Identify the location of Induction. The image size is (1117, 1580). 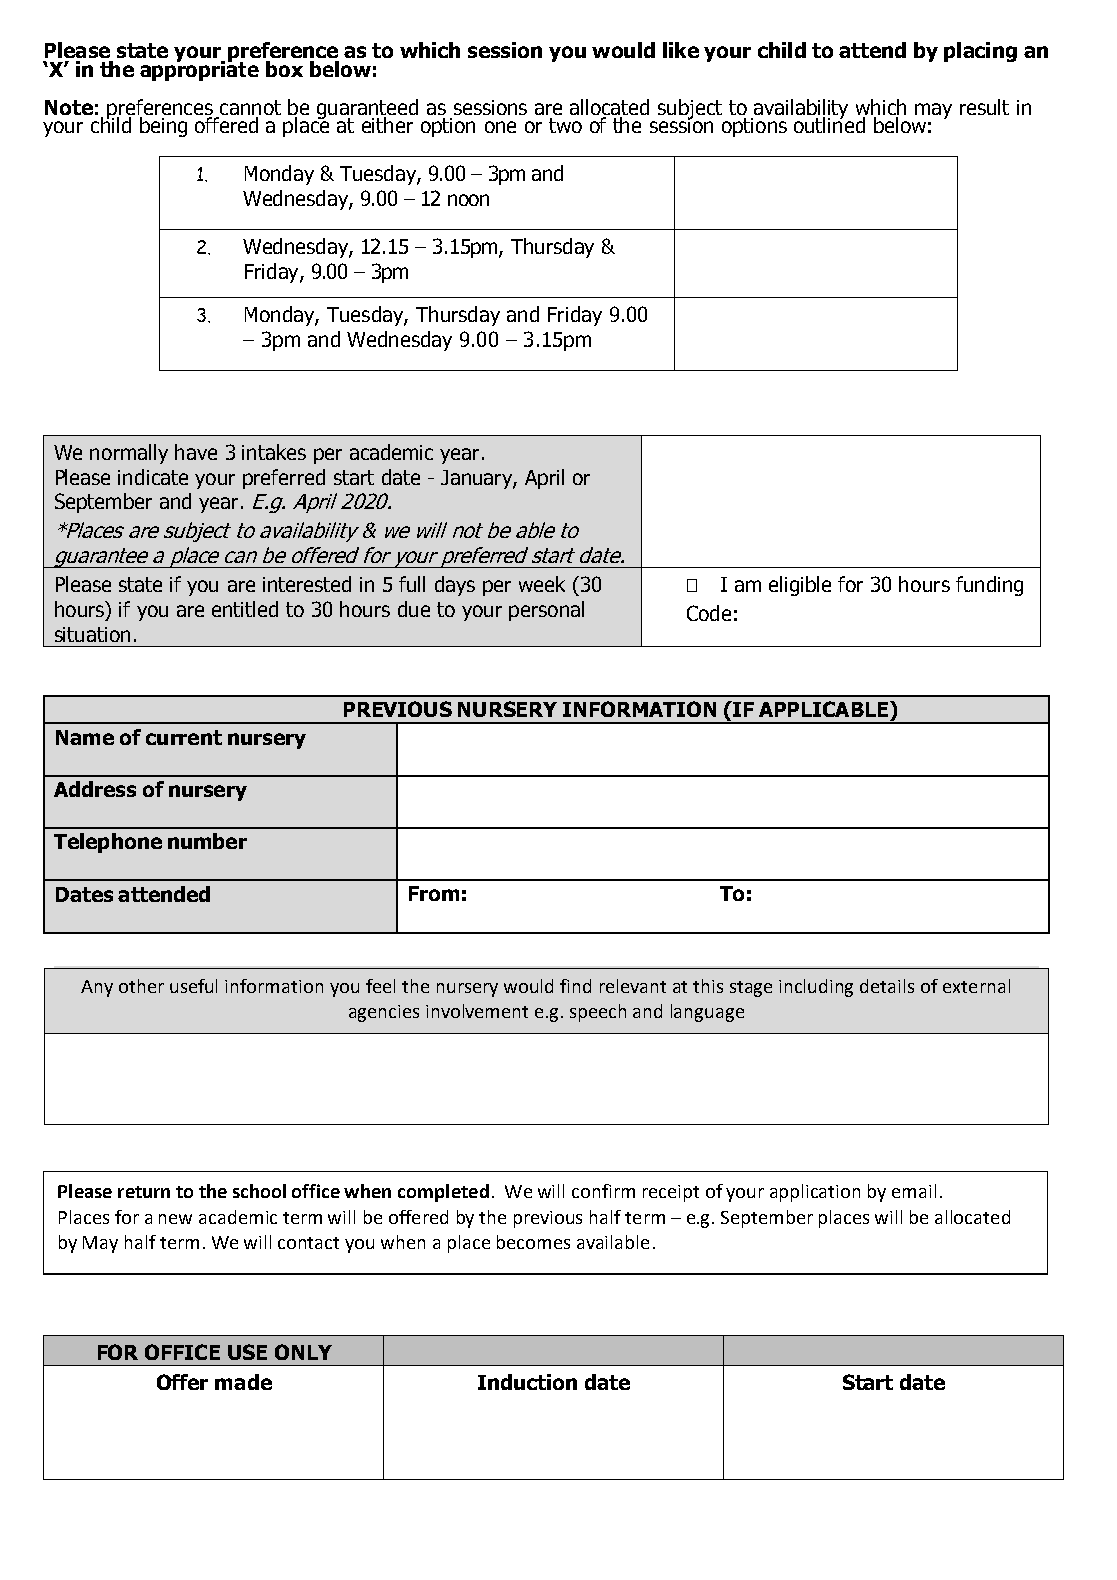
(527, 1382).
